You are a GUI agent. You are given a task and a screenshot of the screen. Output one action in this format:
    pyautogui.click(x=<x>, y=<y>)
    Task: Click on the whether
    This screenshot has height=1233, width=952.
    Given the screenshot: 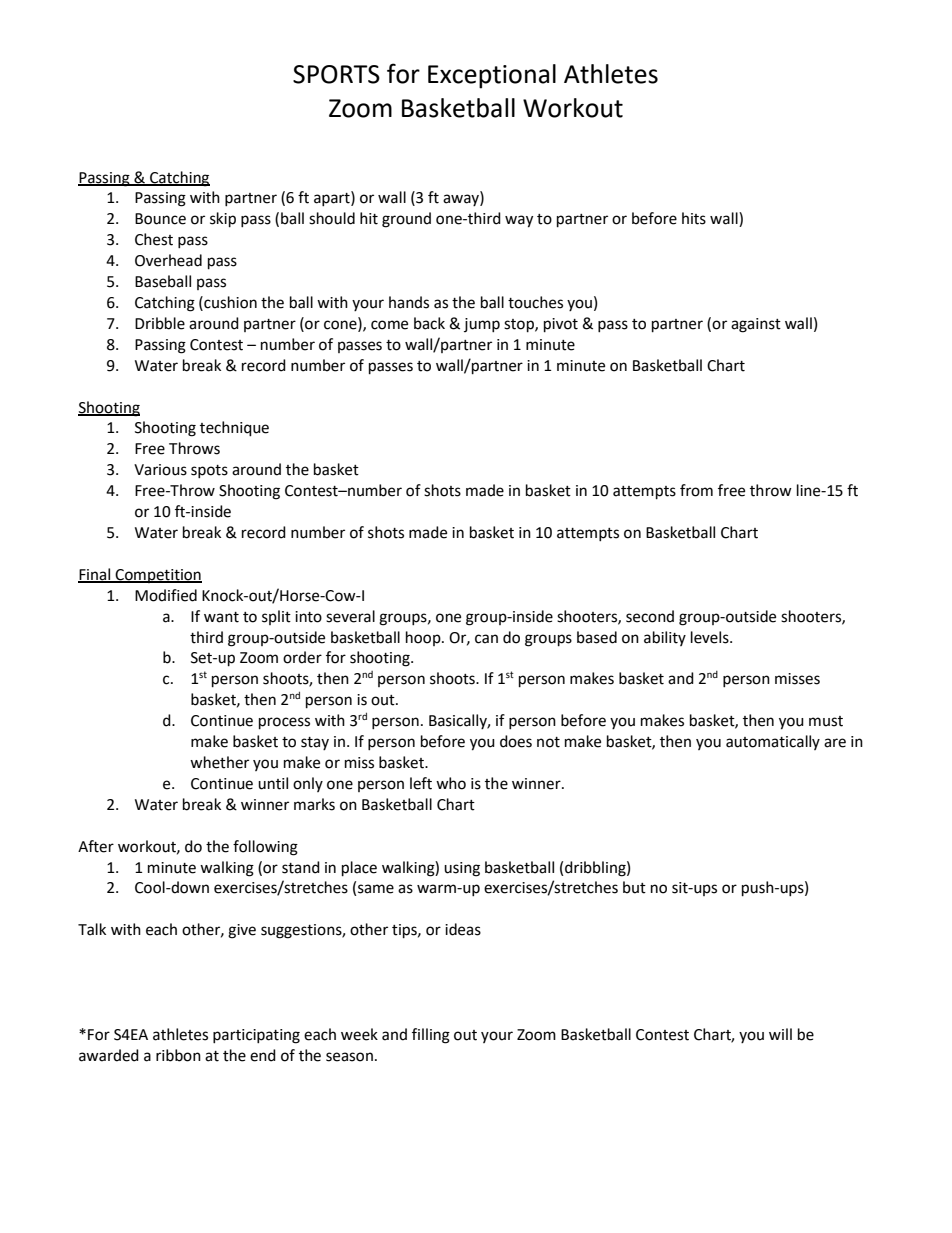 What is the action you would take?
    pyautogui.click(x=219, y=762)
